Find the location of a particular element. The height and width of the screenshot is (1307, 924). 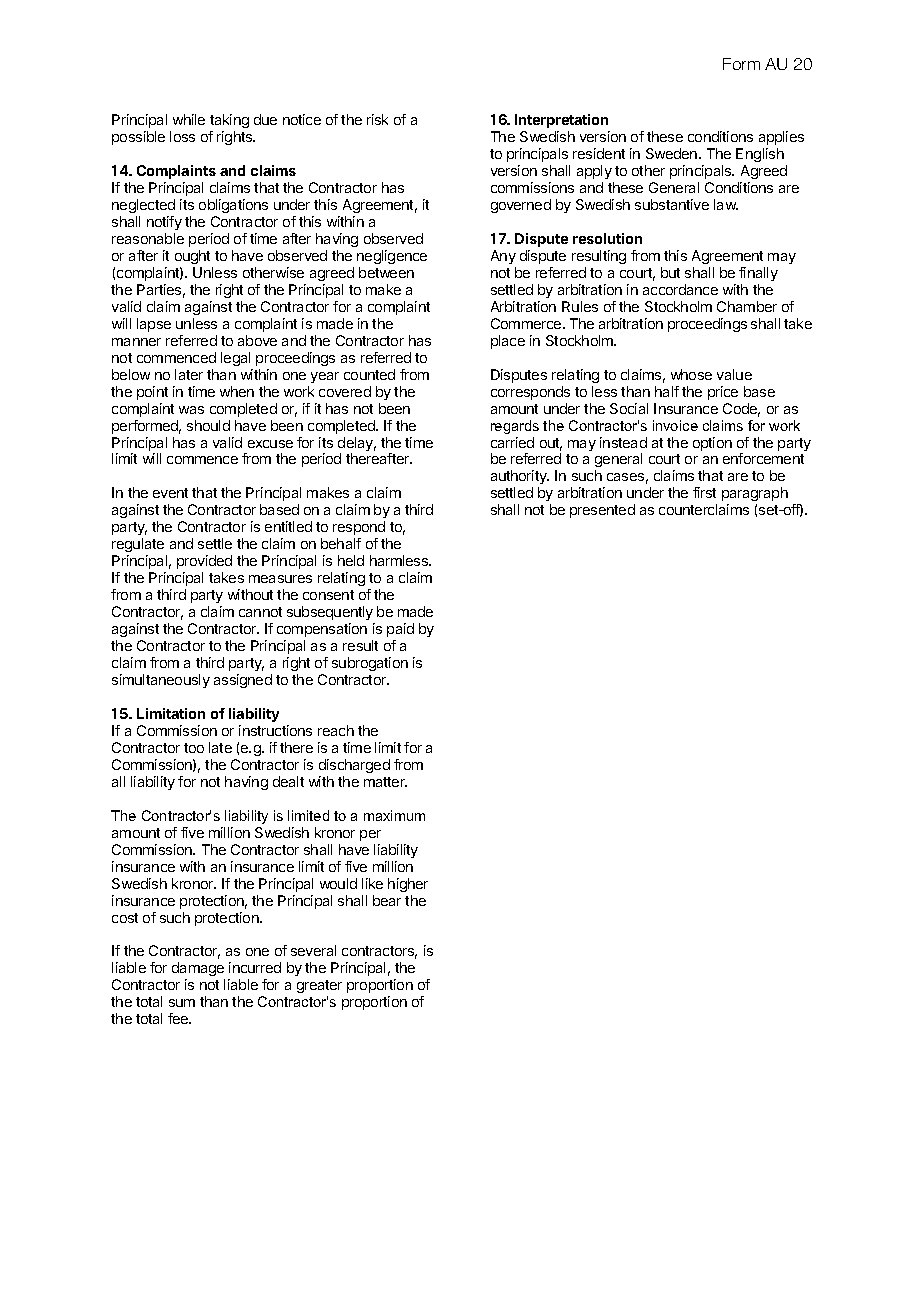

Sweden is located at coordinates (673, 153).
